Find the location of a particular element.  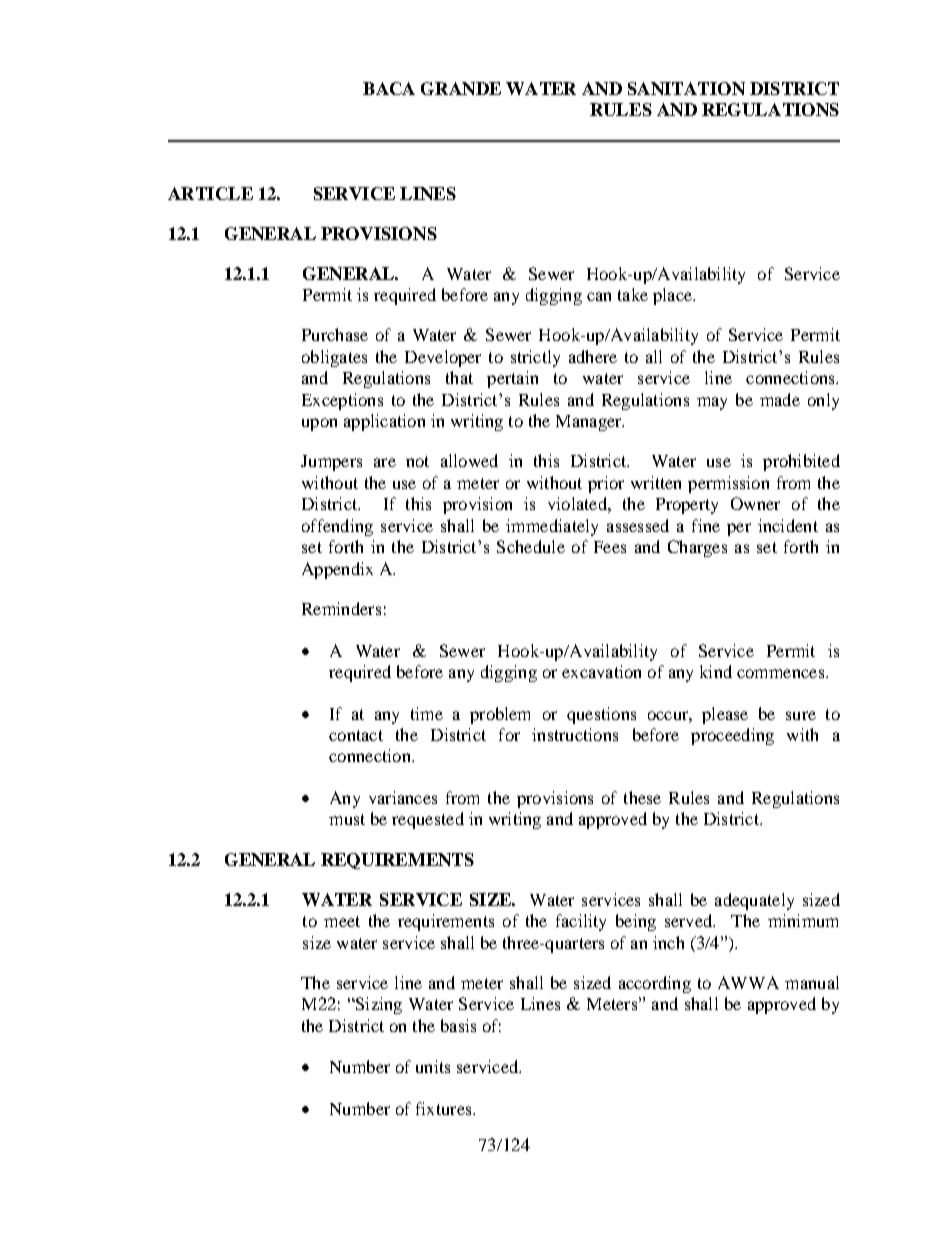

Schedule is located at coordinates (531, 546).
